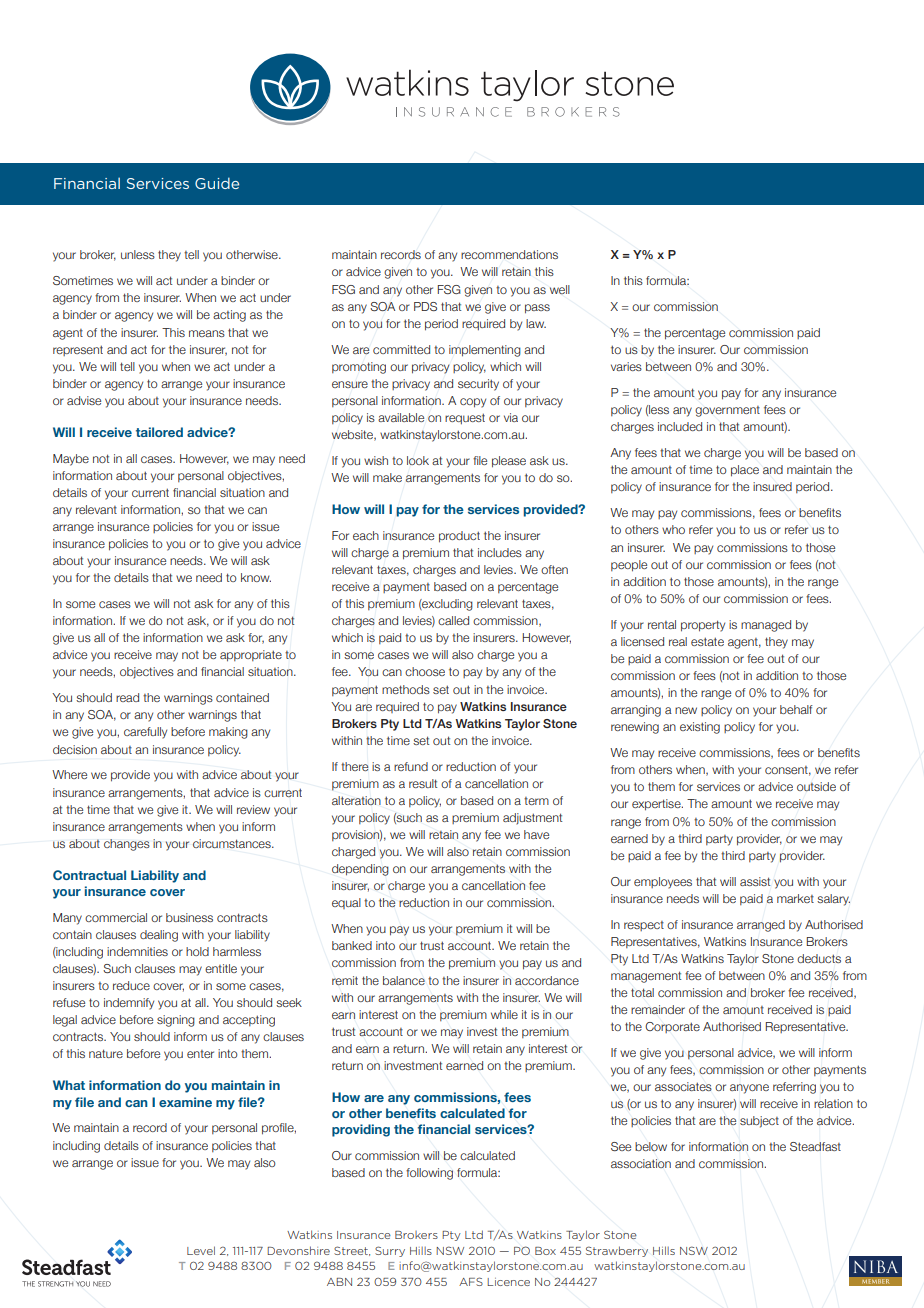 The height and width of the screenshot is (1308, 924). Describe the element at coordinates (145, 733) in the screenshot. I see `carefully` at that location.
